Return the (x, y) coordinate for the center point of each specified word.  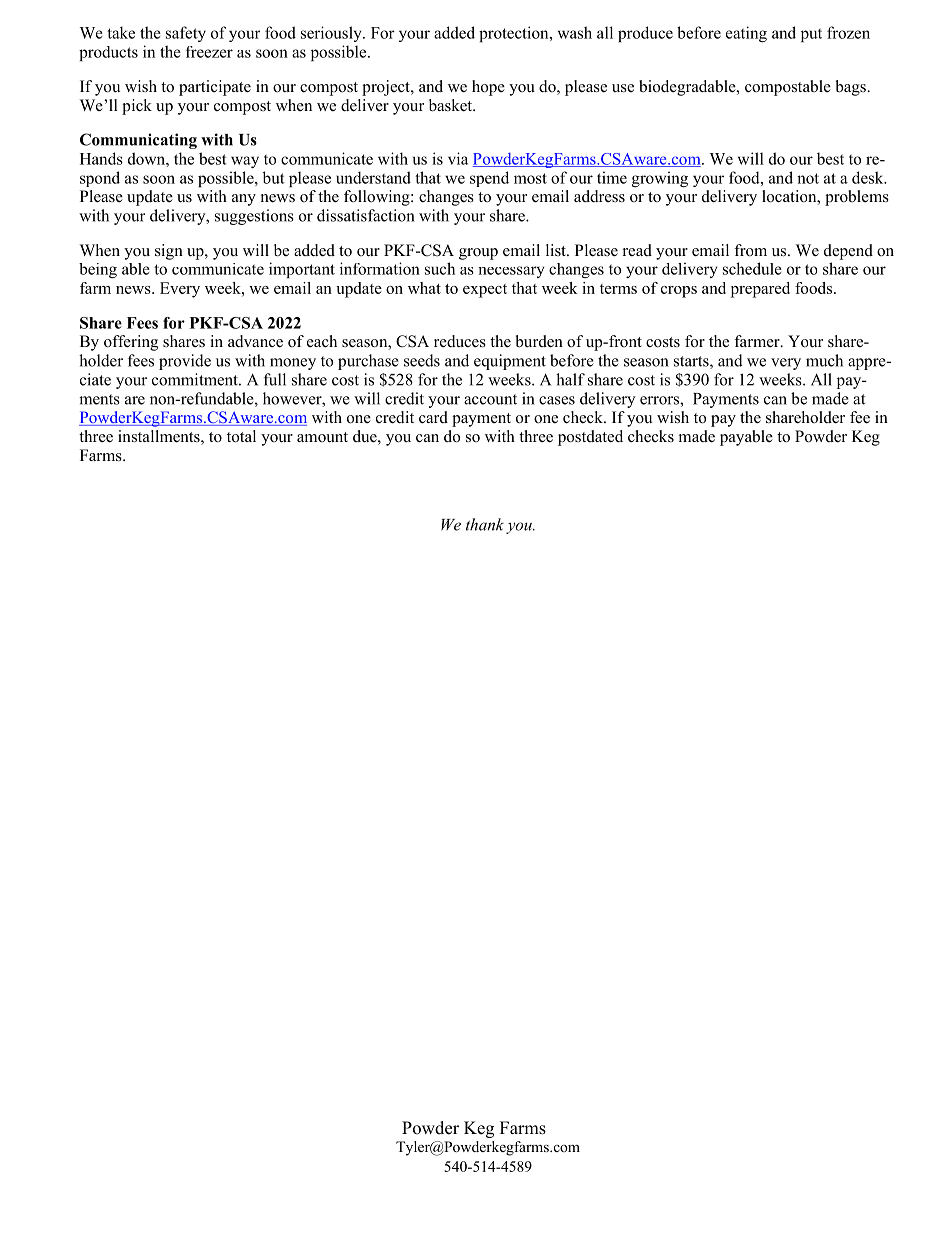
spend (489, 179)
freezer (209, 52)
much (824, 360)
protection (515, 34)
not (808, 178)
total (241, 436)
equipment (510, 362)
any (244, 200)
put (811, 35)
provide (185, 362)
